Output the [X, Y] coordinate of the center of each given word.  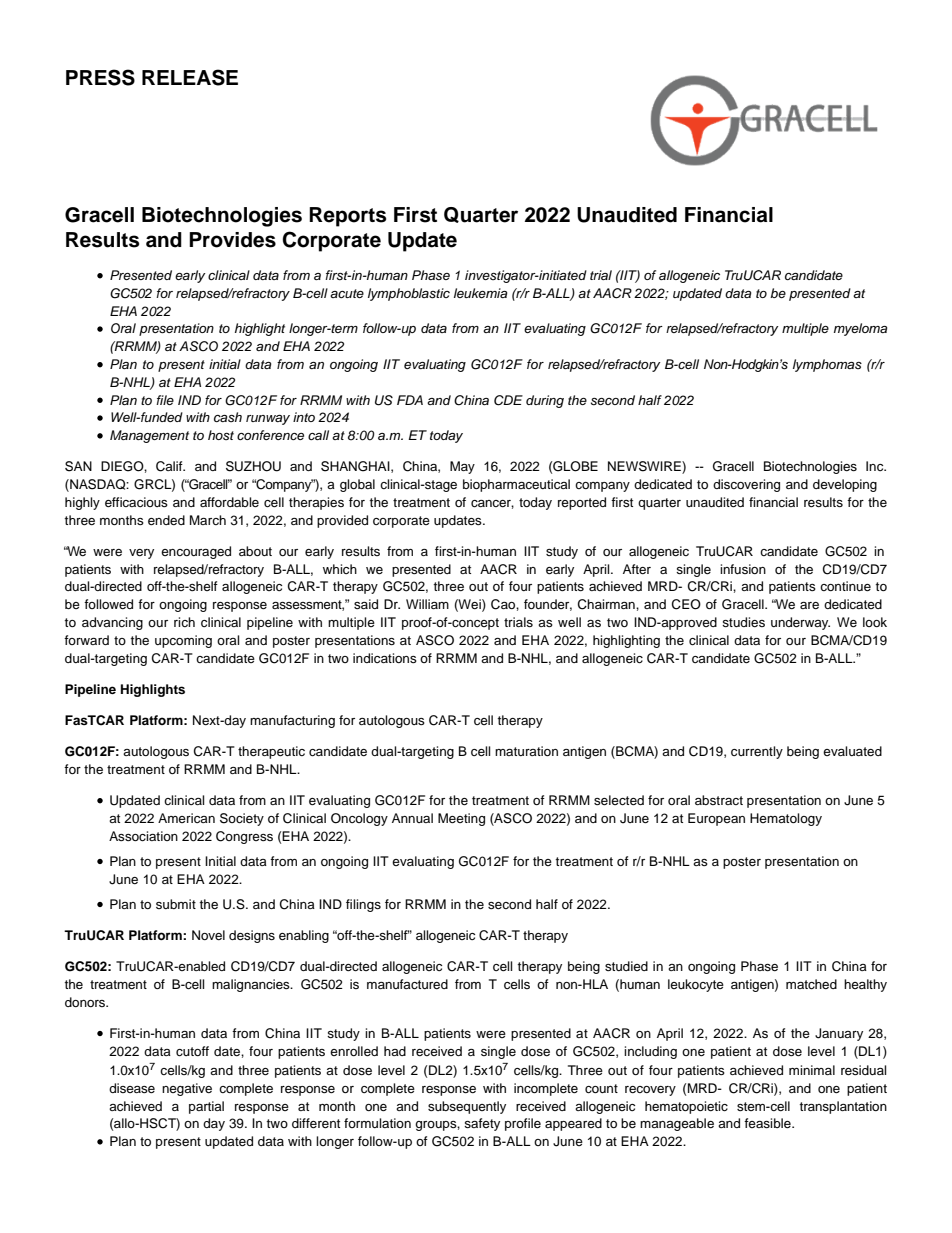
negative [187, 1089]
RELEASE [190, 77]
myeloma [860, 329]
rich [184, 622]
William [427, 604]
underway [800, 623]
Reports [347, 217]
